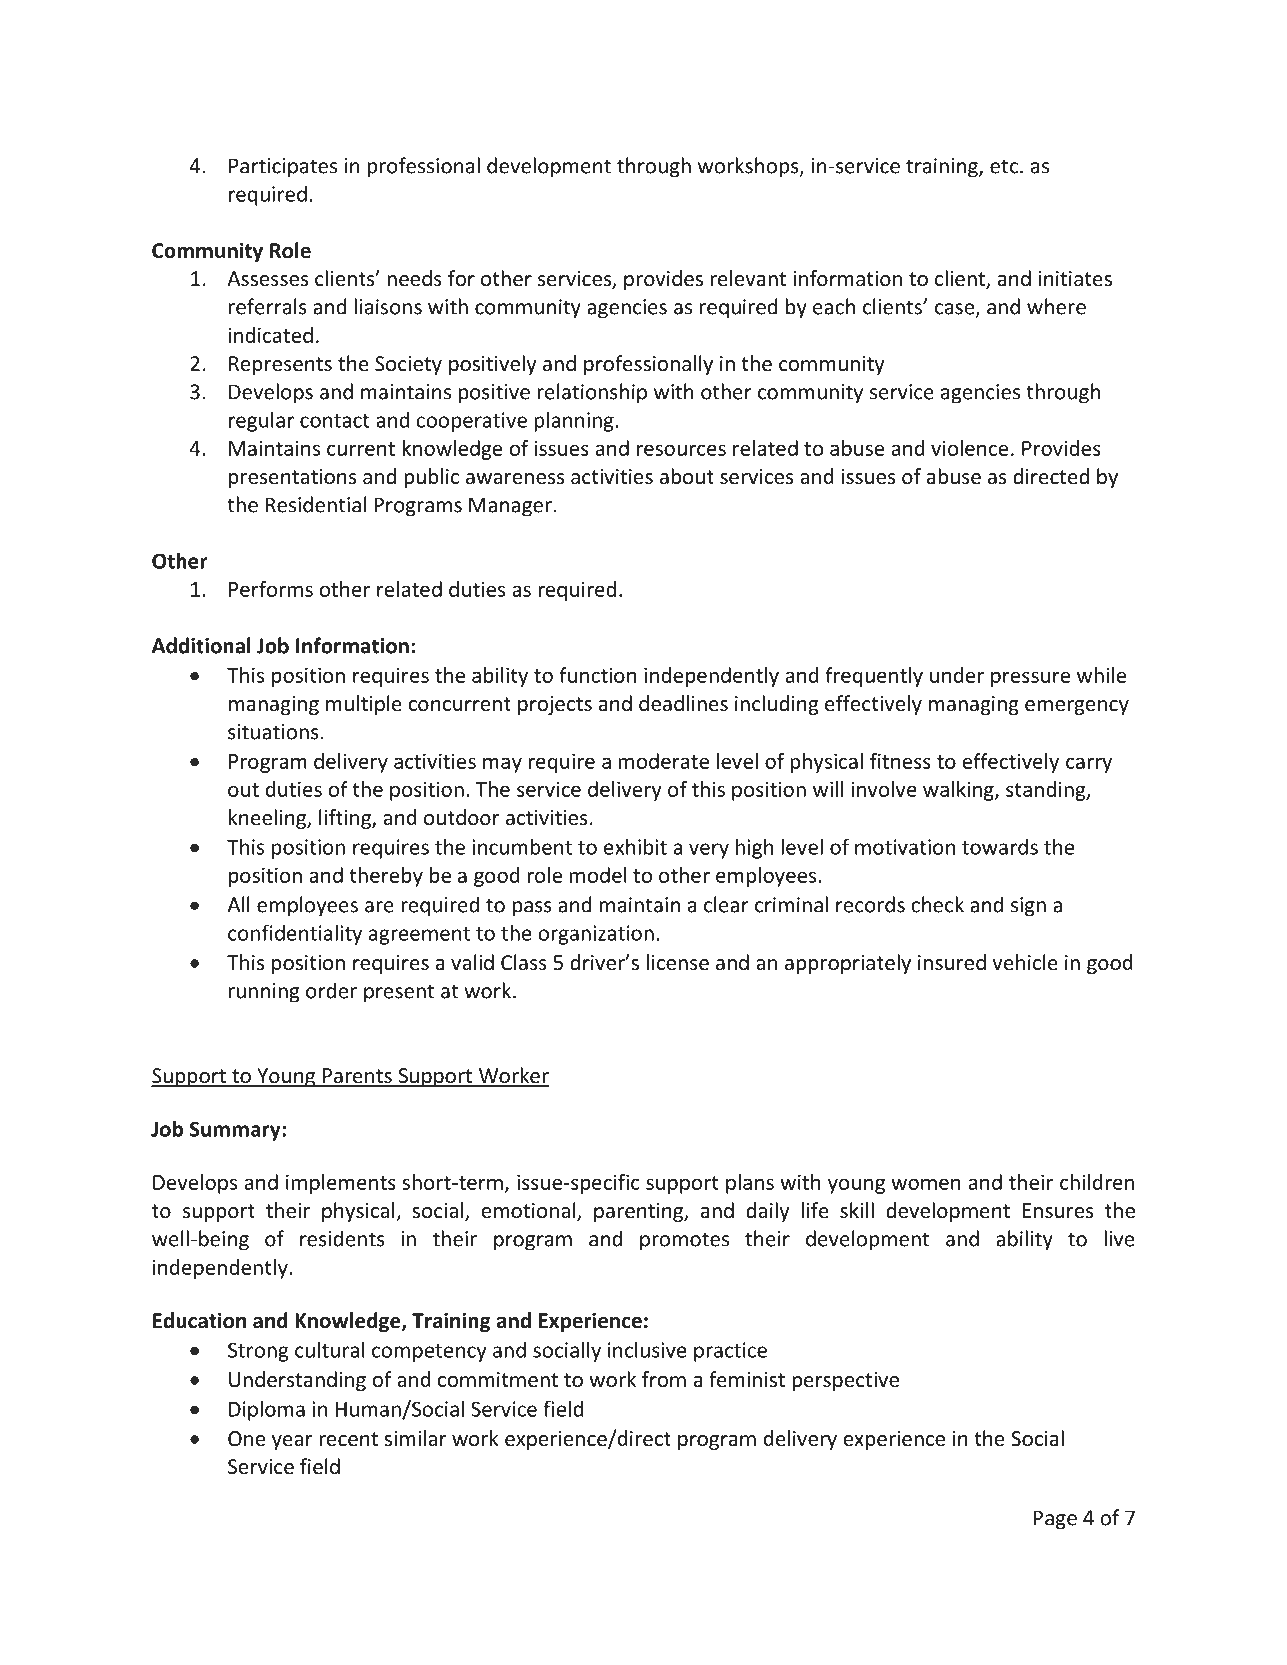 Image resolution: width=1287 pixels, height=1665 pixels. I want to click on Participates, so click(283, 168).
